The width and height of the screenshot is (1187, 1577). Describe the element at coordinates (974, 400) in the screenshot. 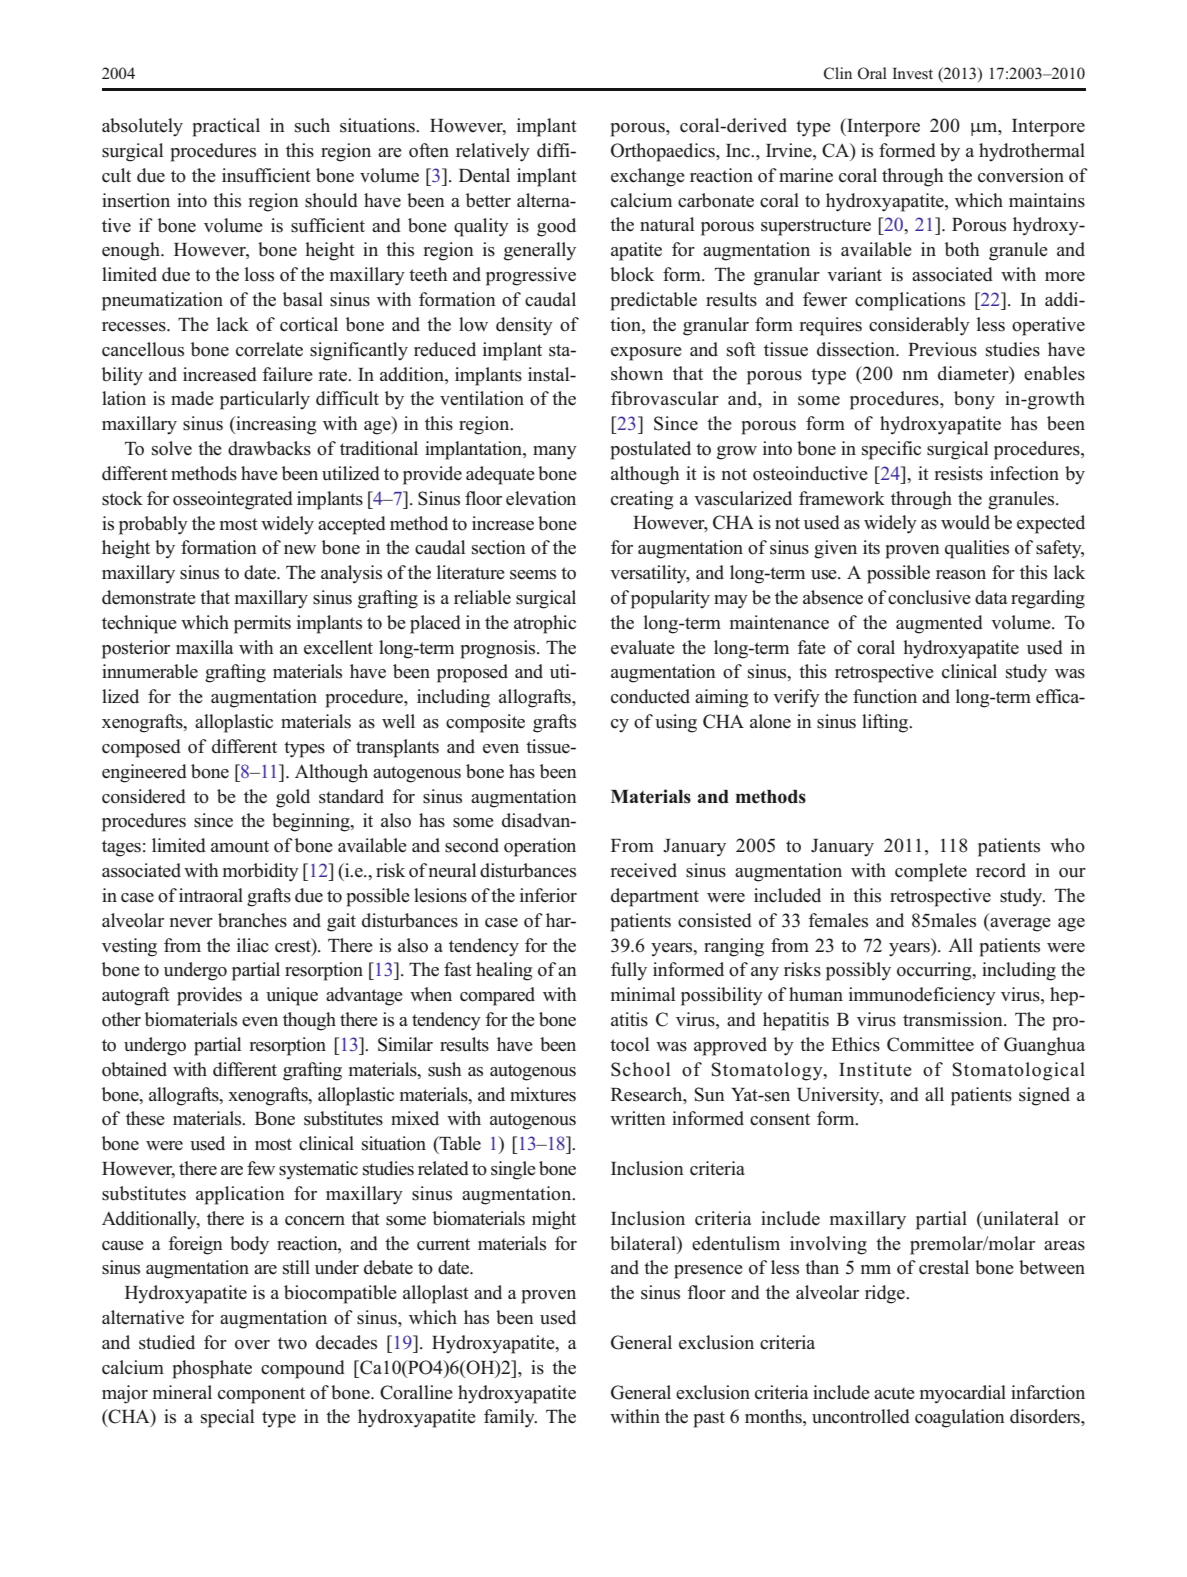

I see `bony` at that location.
